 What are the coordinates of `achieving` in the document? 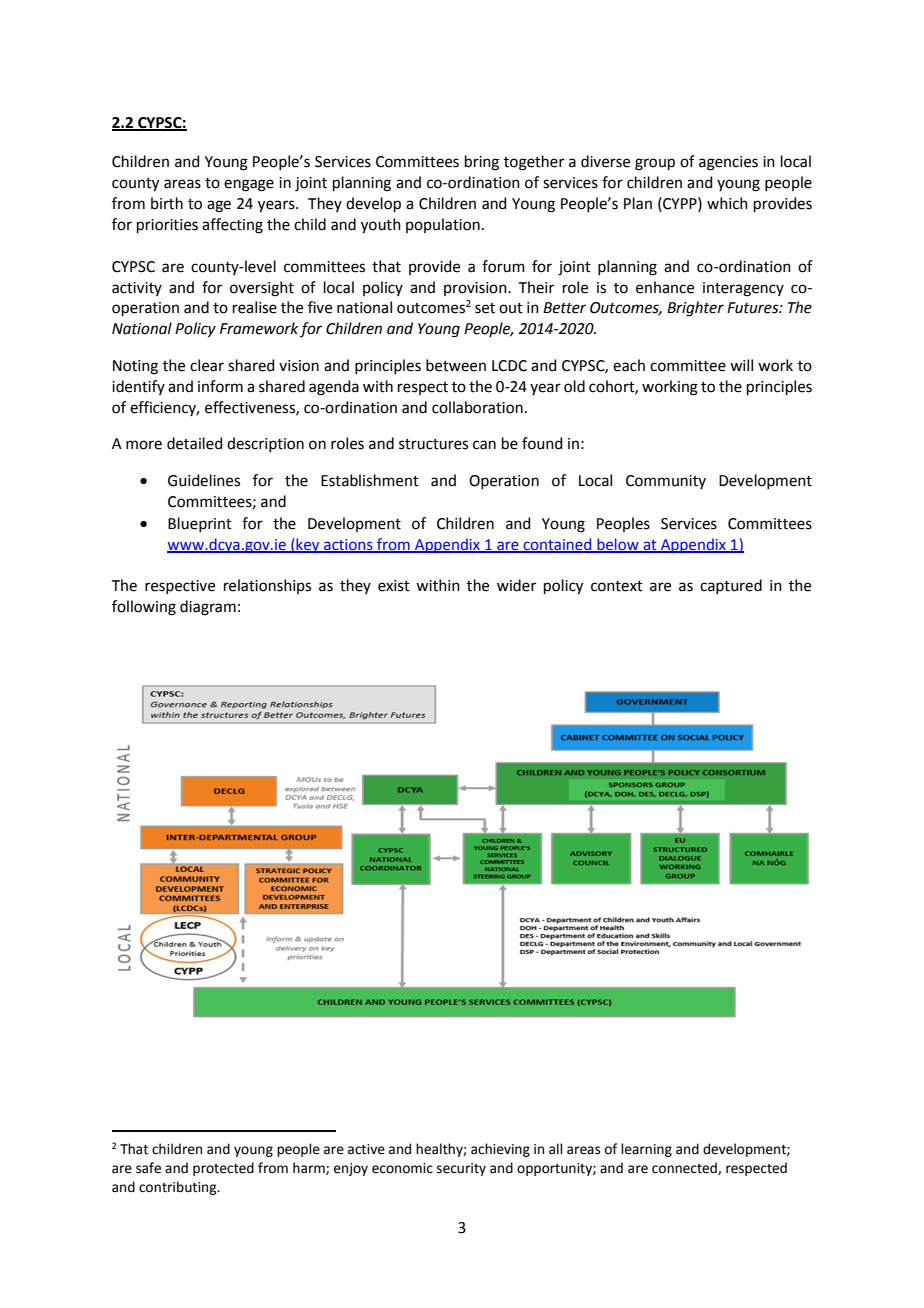 It's located at (500, 1150).
